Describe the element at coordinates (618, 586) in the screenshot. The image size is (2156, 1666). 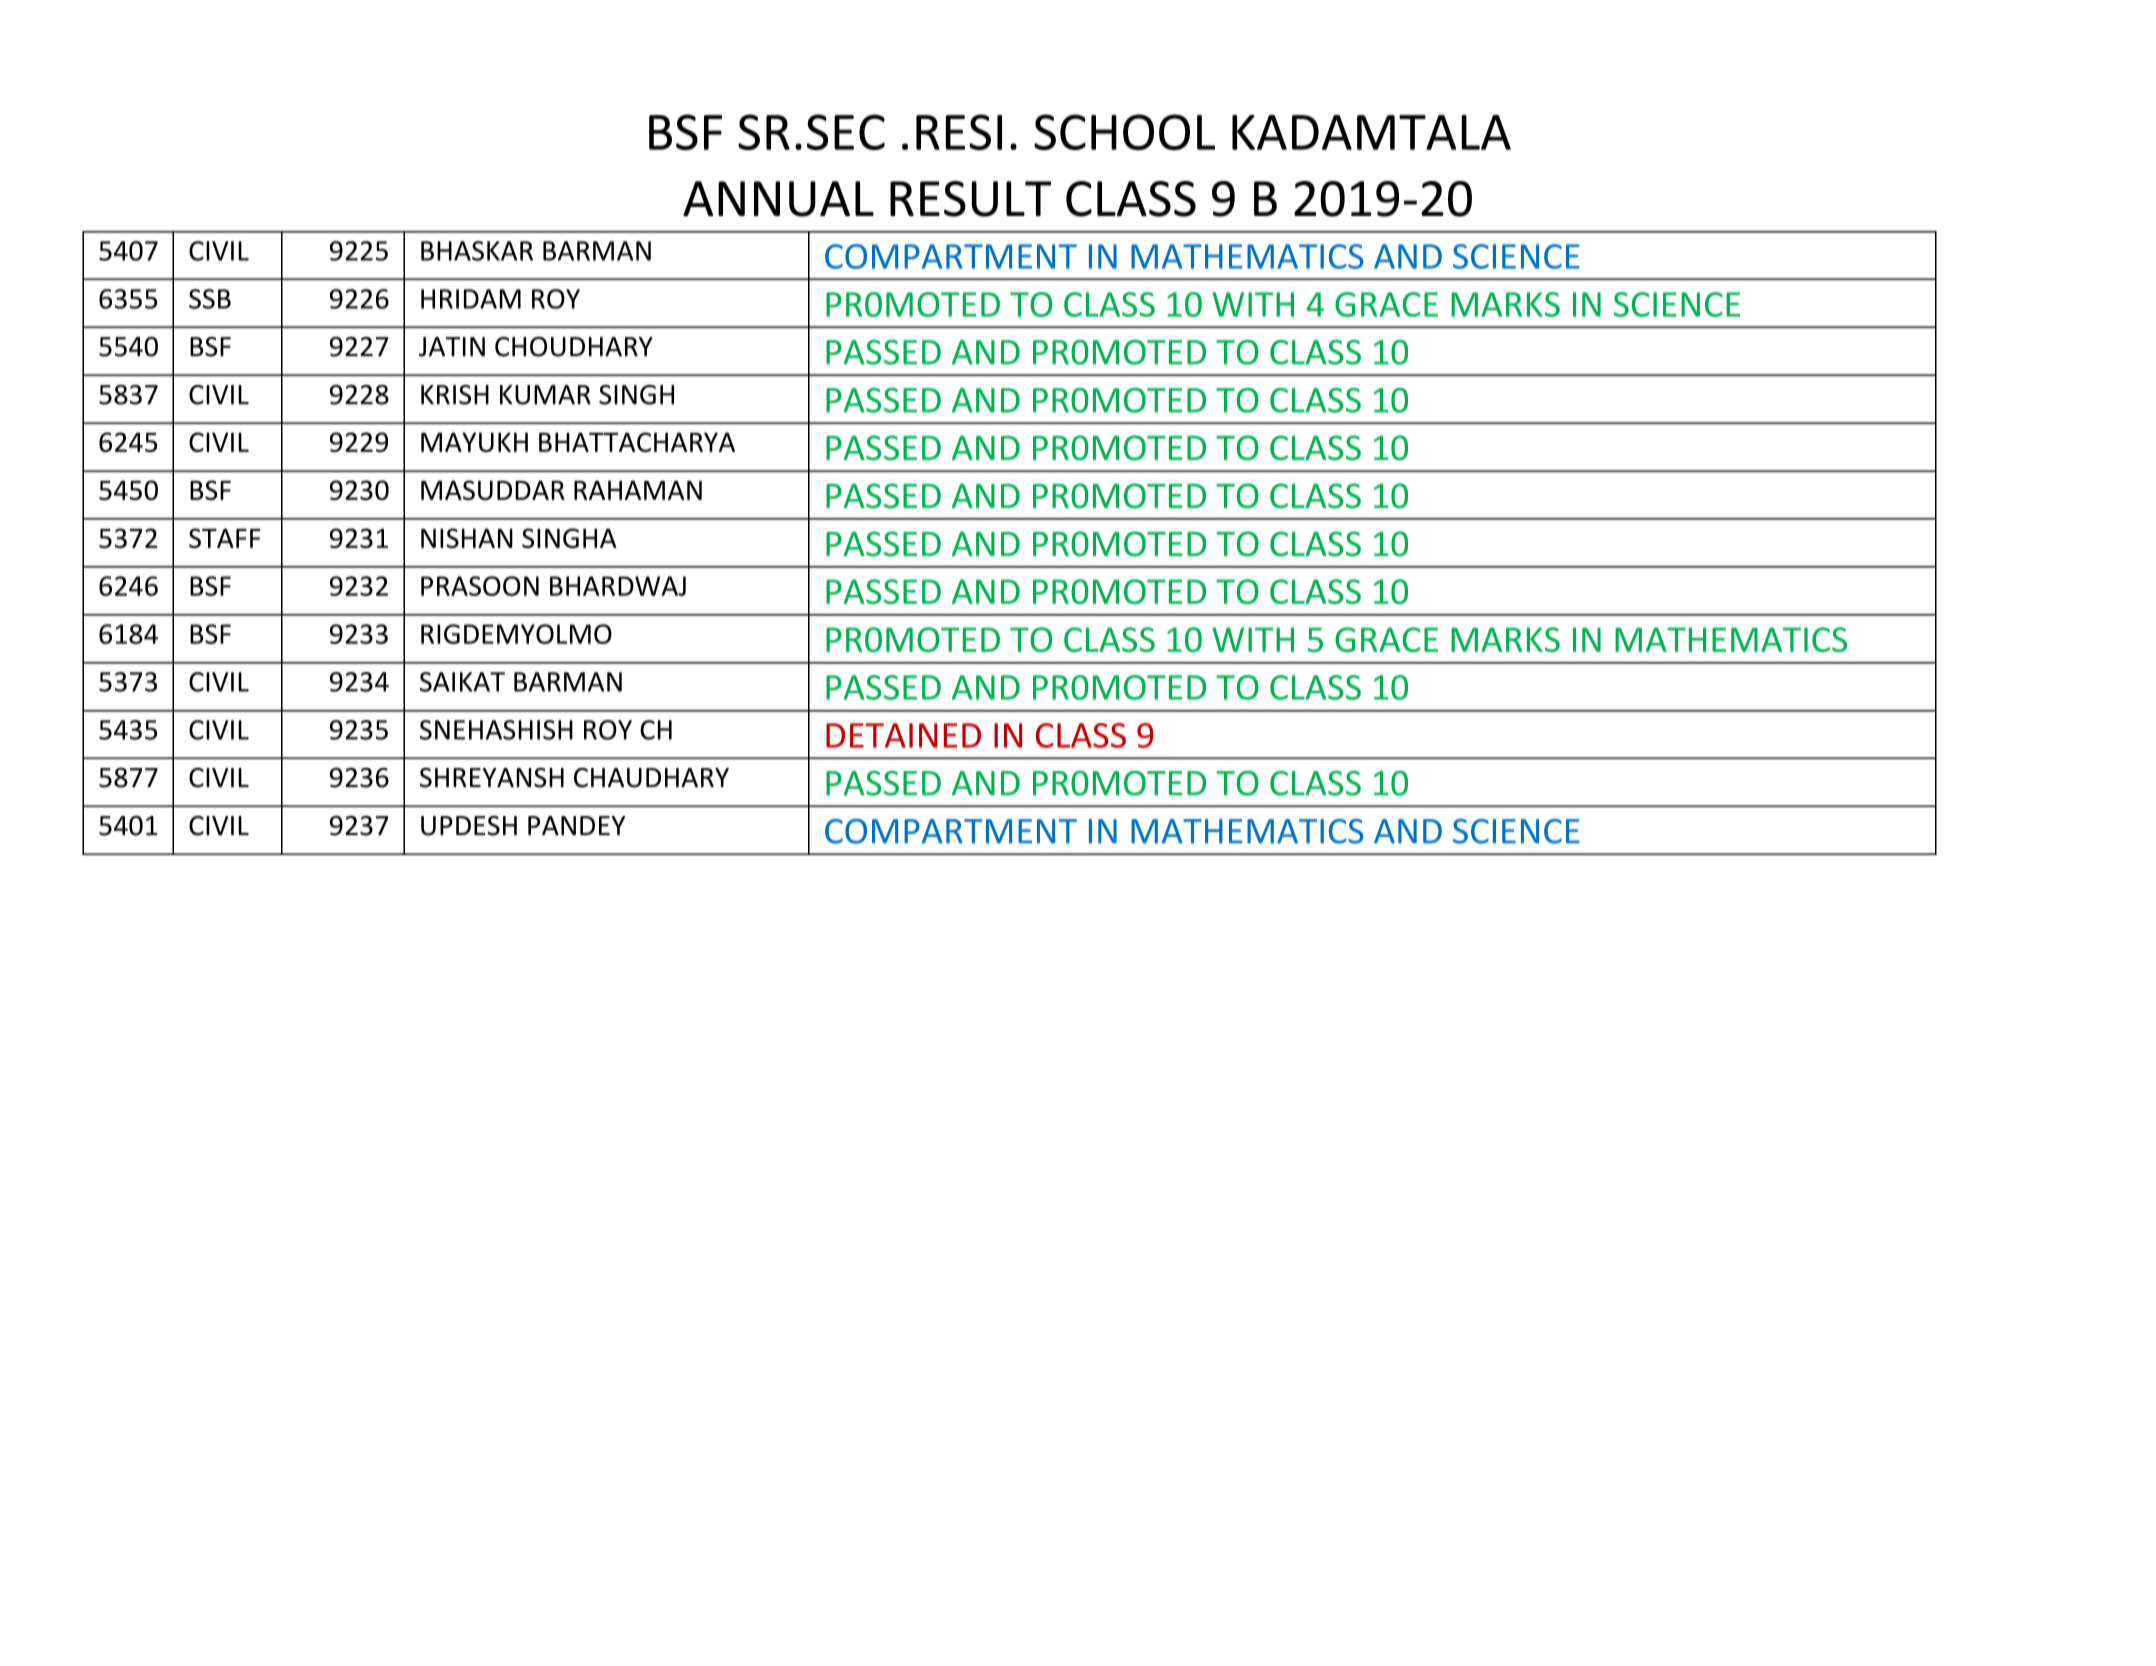
I see `BHARDWAJ` at that location.
